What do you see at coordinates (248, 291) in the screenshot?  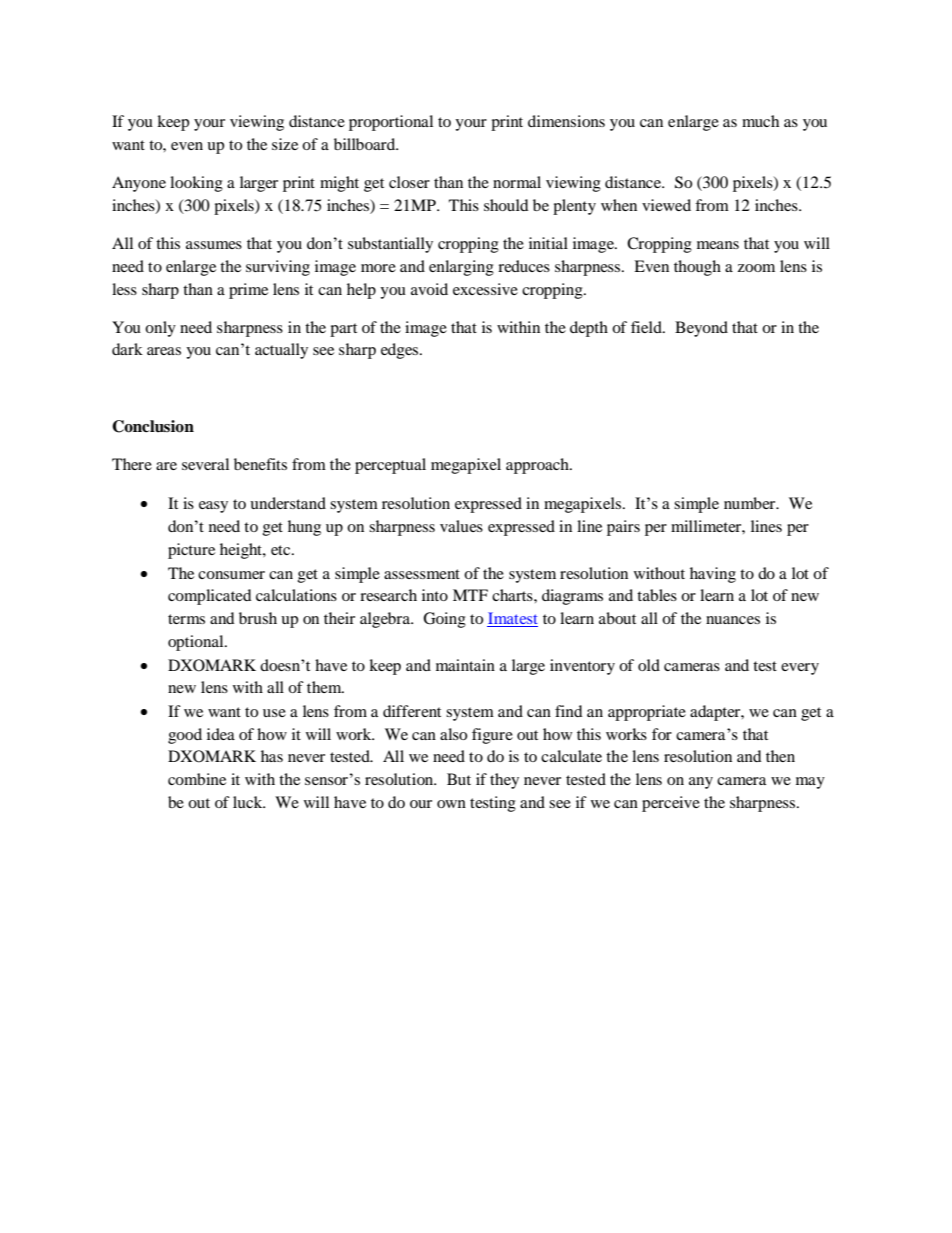 I see `prime` at bounding box center [248, 291].
